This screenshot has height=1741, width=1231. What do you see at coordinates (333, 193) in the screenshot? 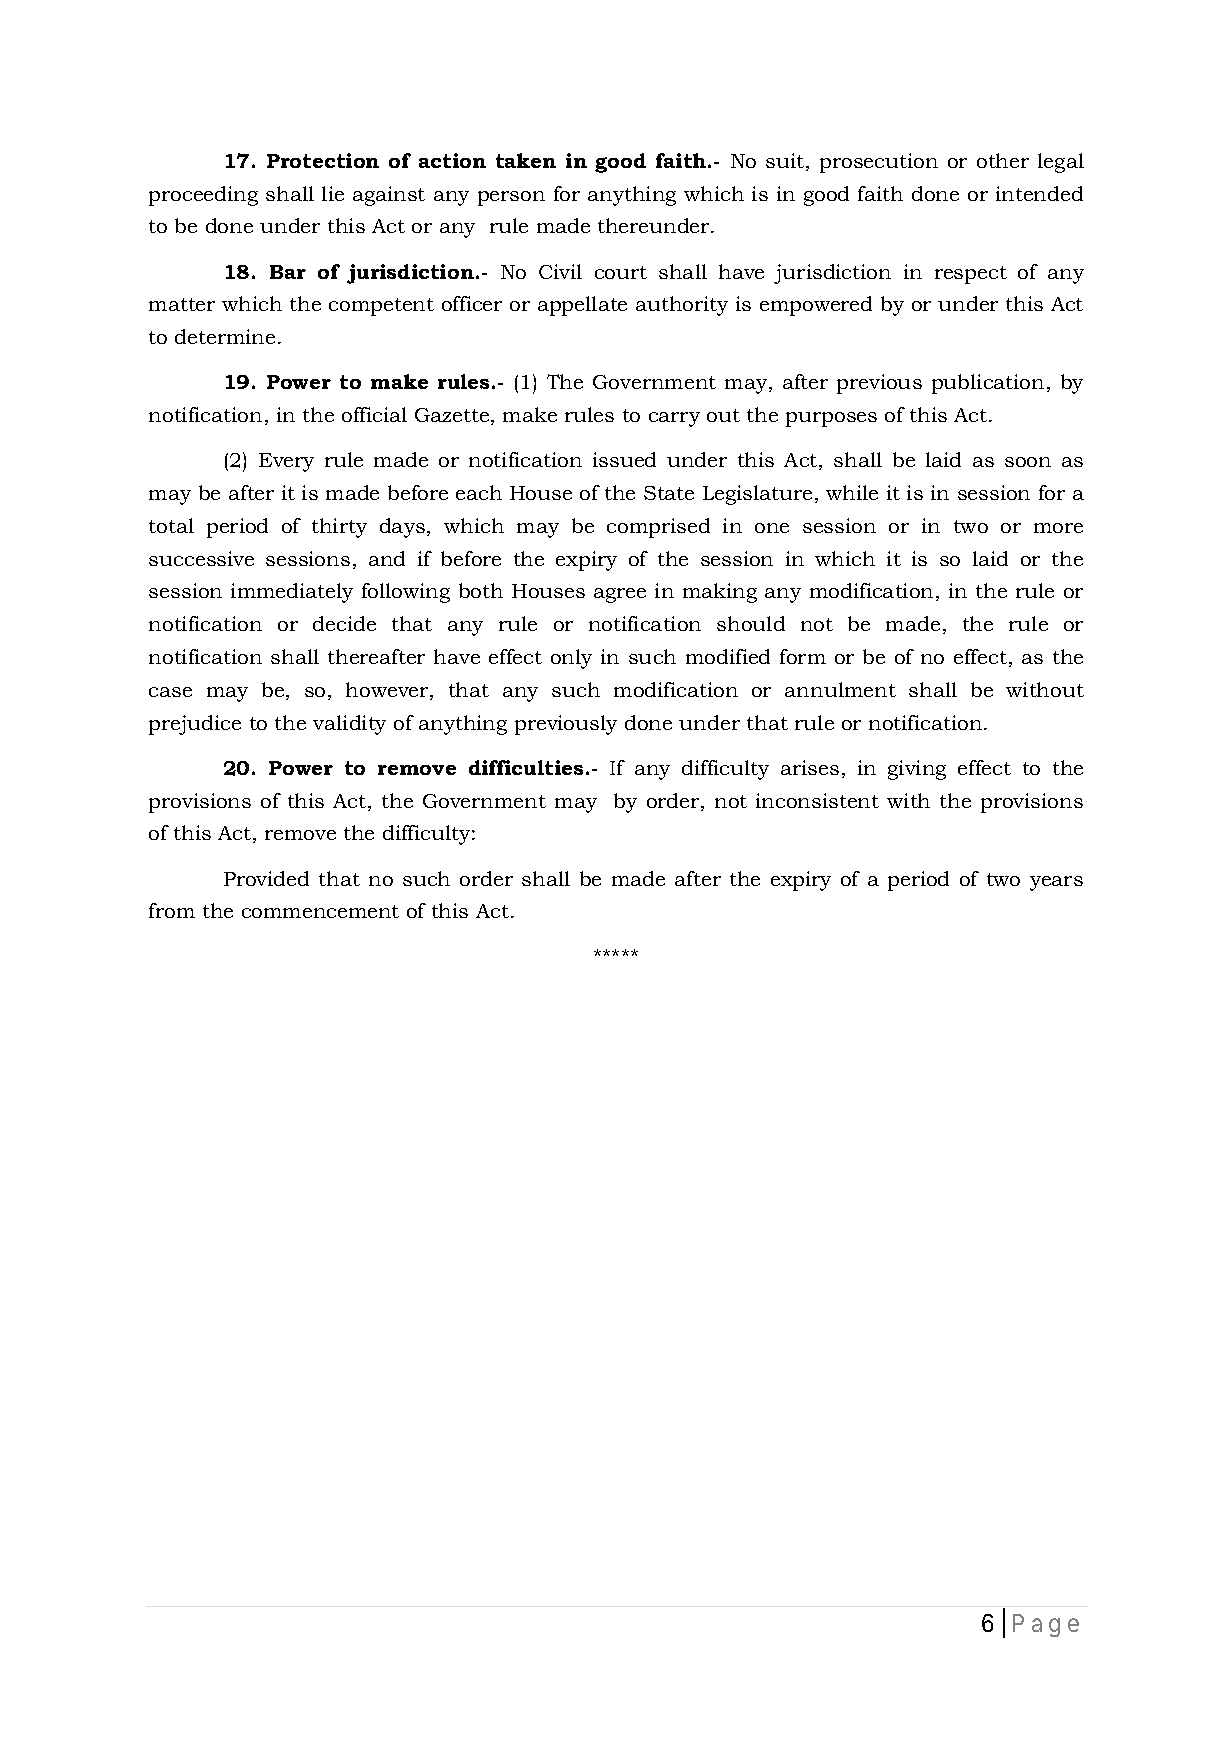
I see `lie` at bounding box center [333, 193].
